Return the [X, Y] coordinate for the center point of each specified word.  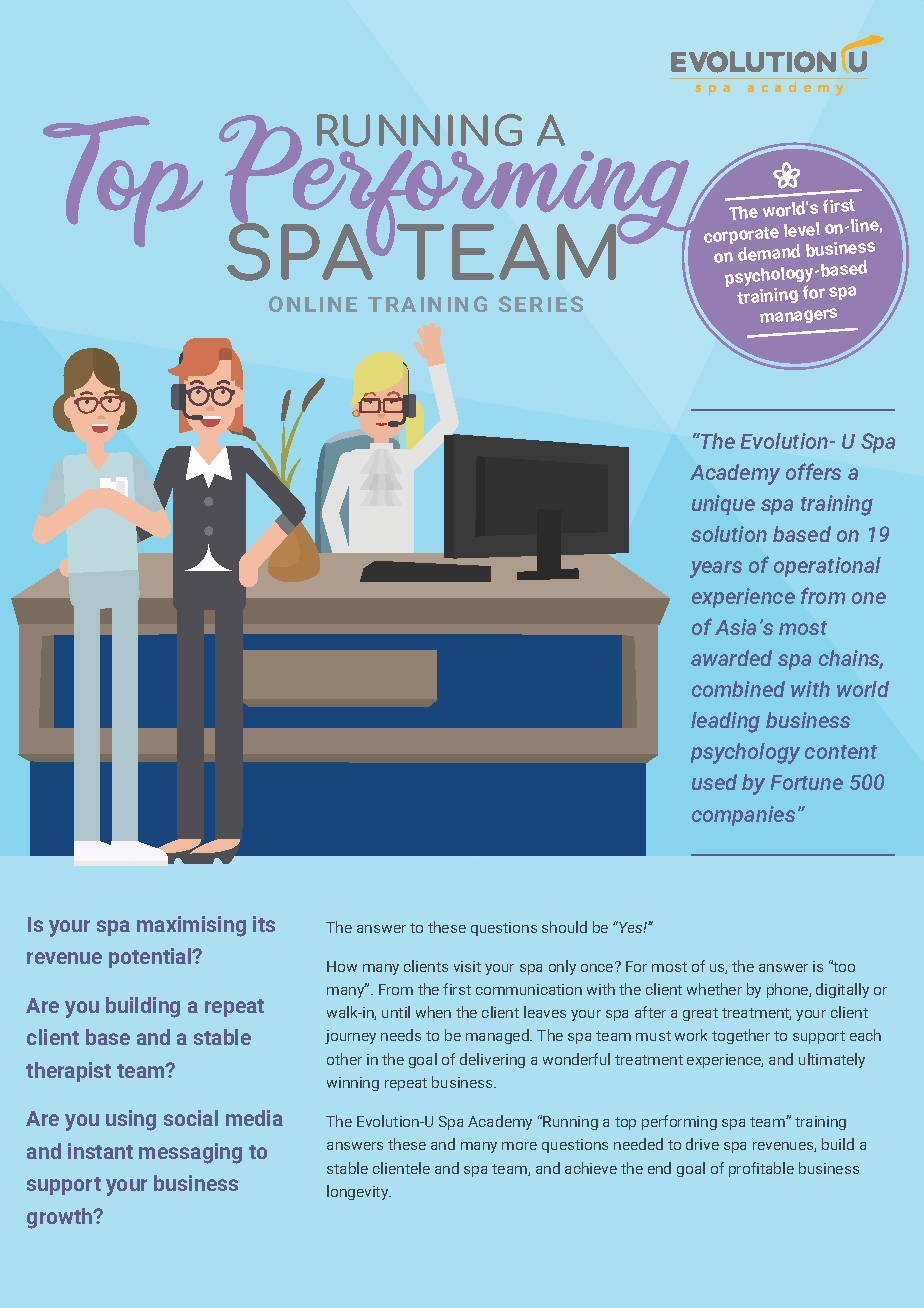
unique [723, 505]
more [519, 1146]
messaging [190, 1153]
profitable [761, 1169]
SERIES [541, 304]
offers [813, 471]
